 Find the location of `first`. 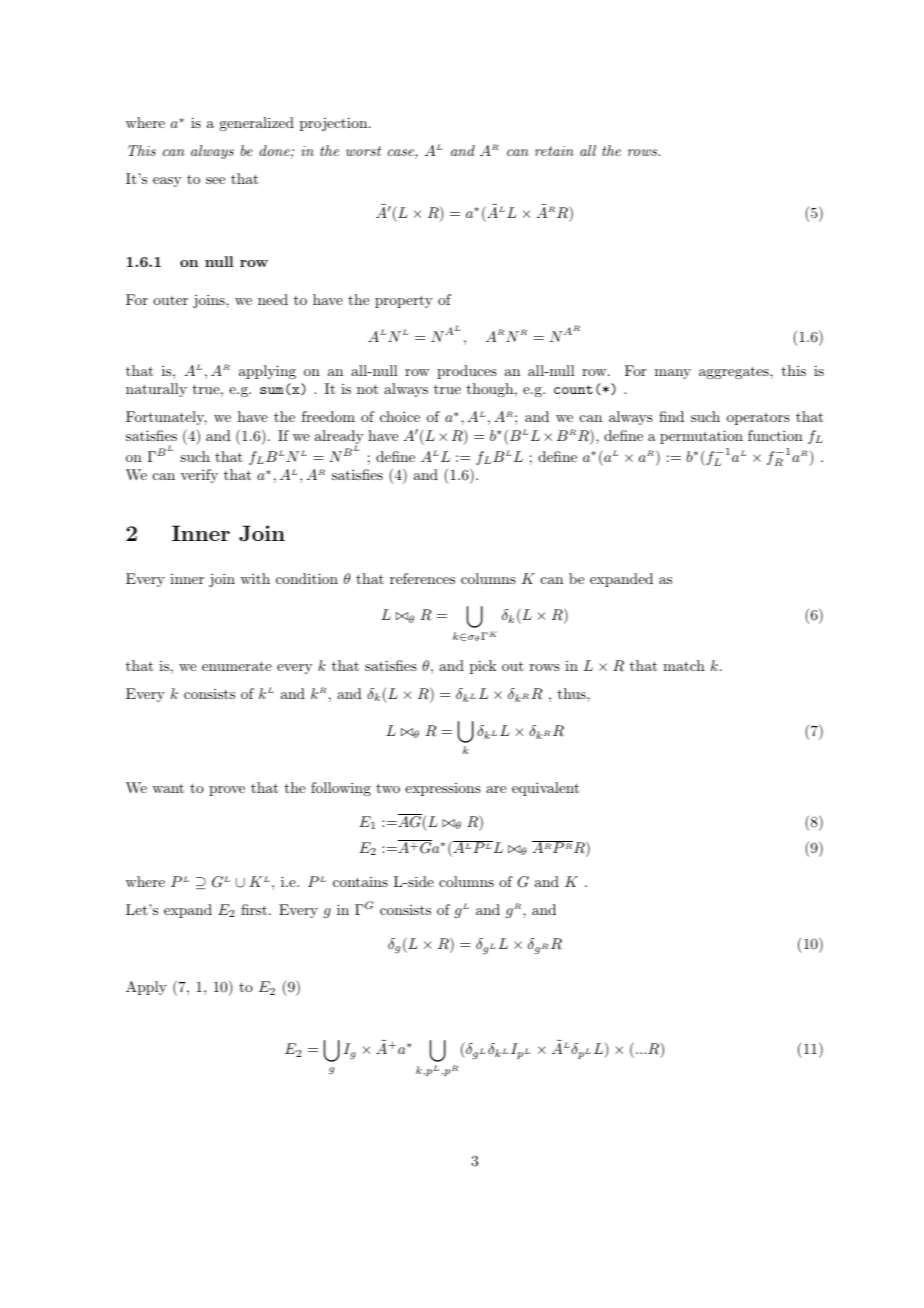

first is located at coordinates (254, 909).
